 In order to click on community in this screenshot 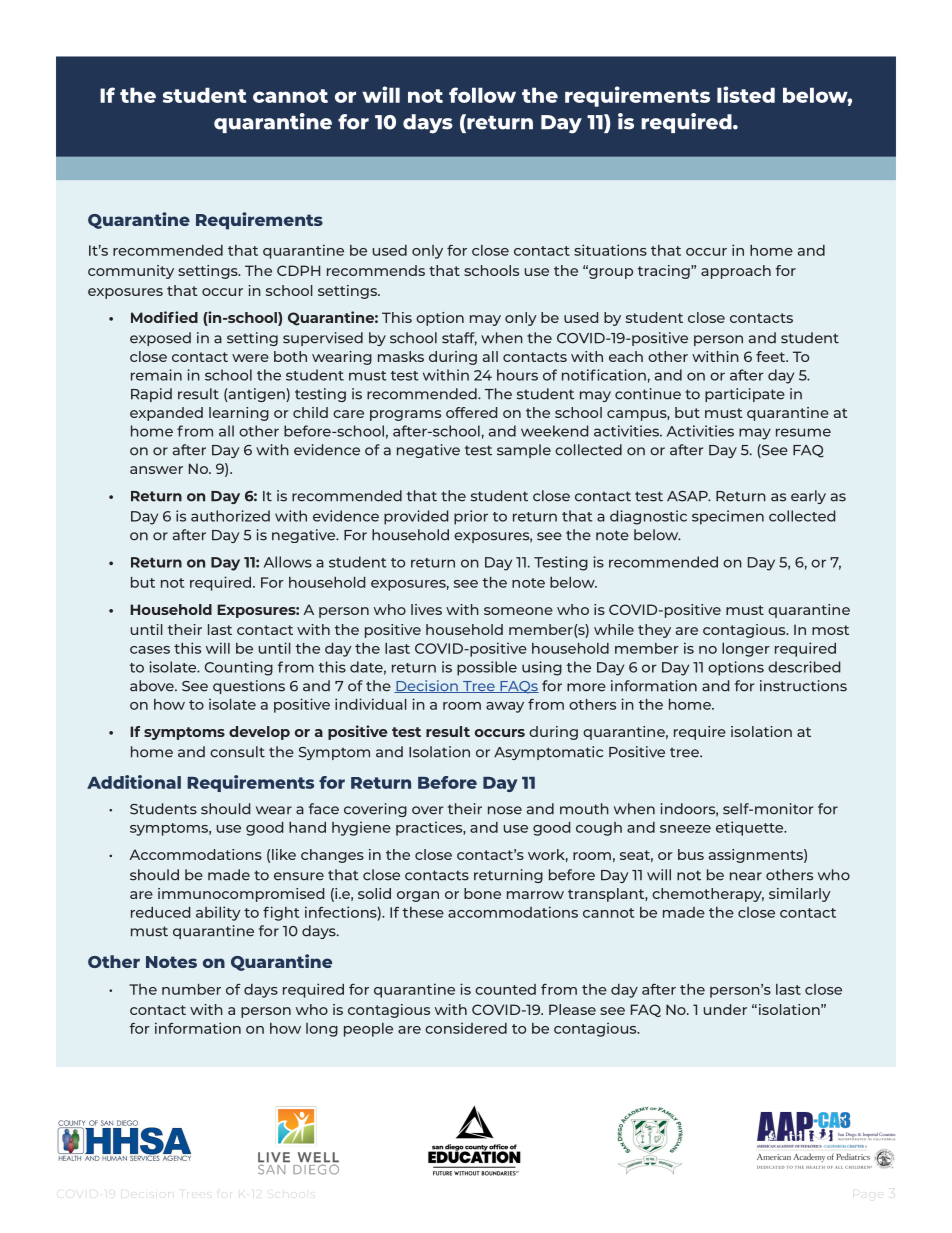, I will do `click(131, 272)`.
